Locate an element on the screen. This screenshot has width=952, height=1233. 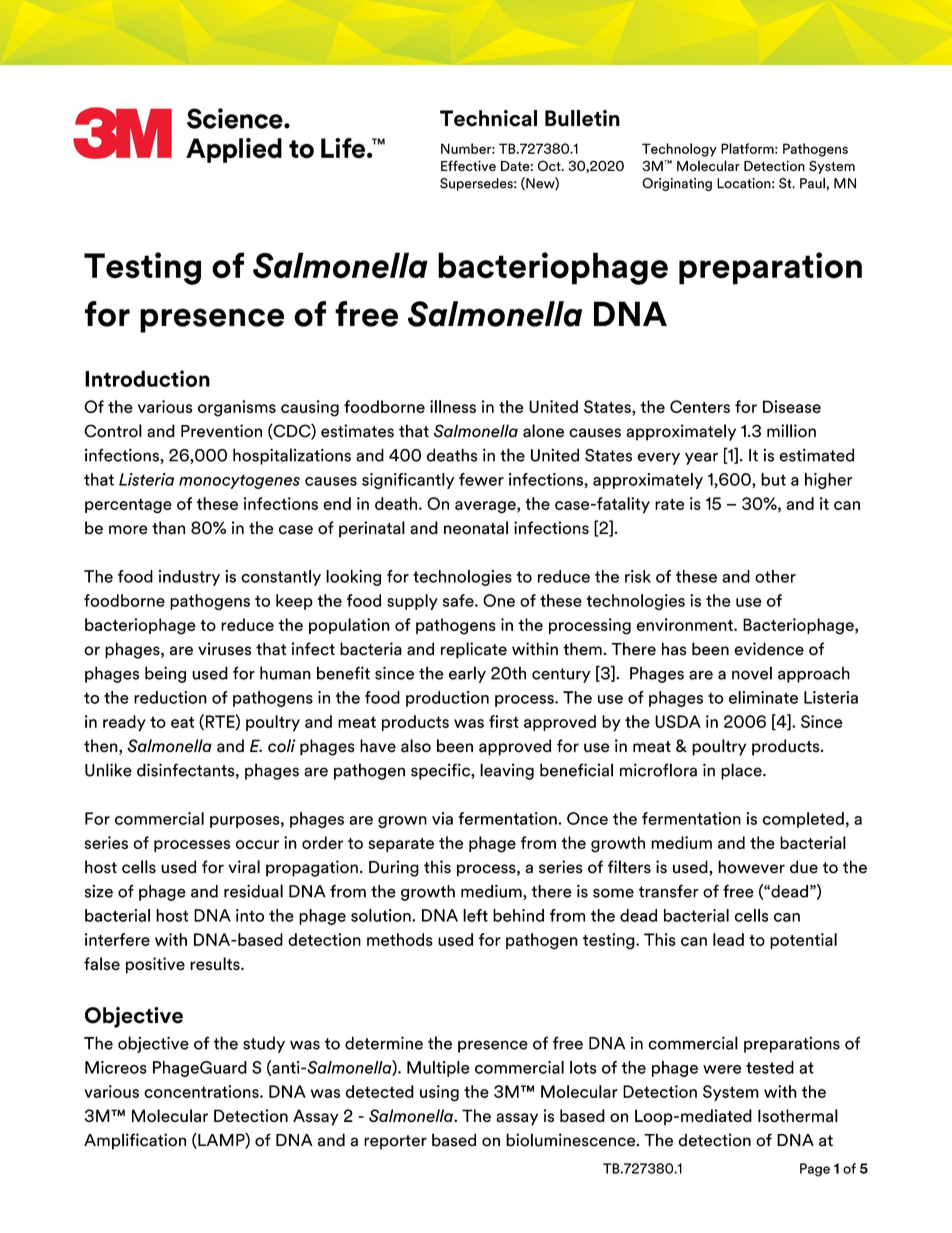
Technology is located at coordinates (679, 150).
